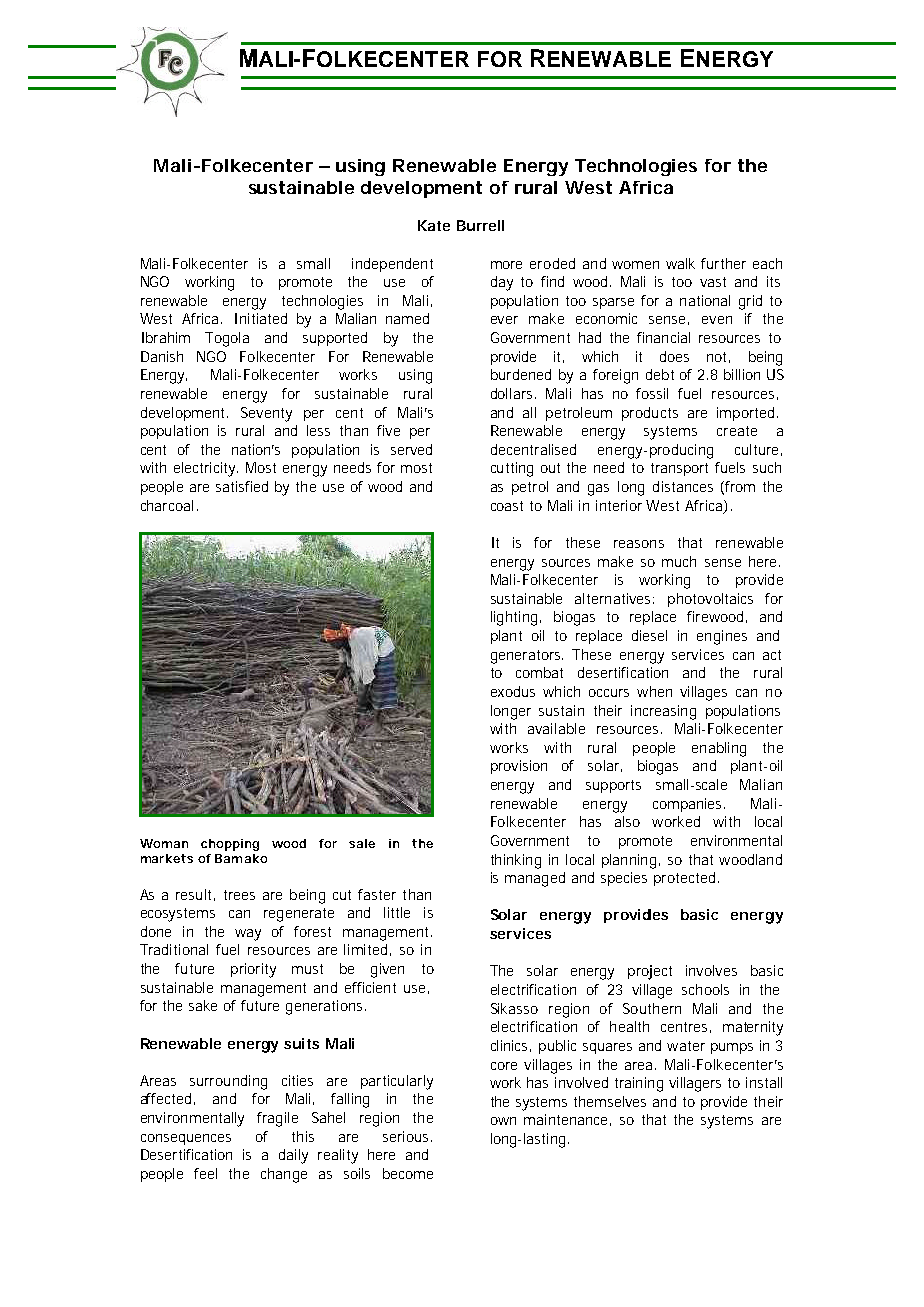 This screenshot has height=1307, width=924. I want to click on thinking, so click(516, 861).
